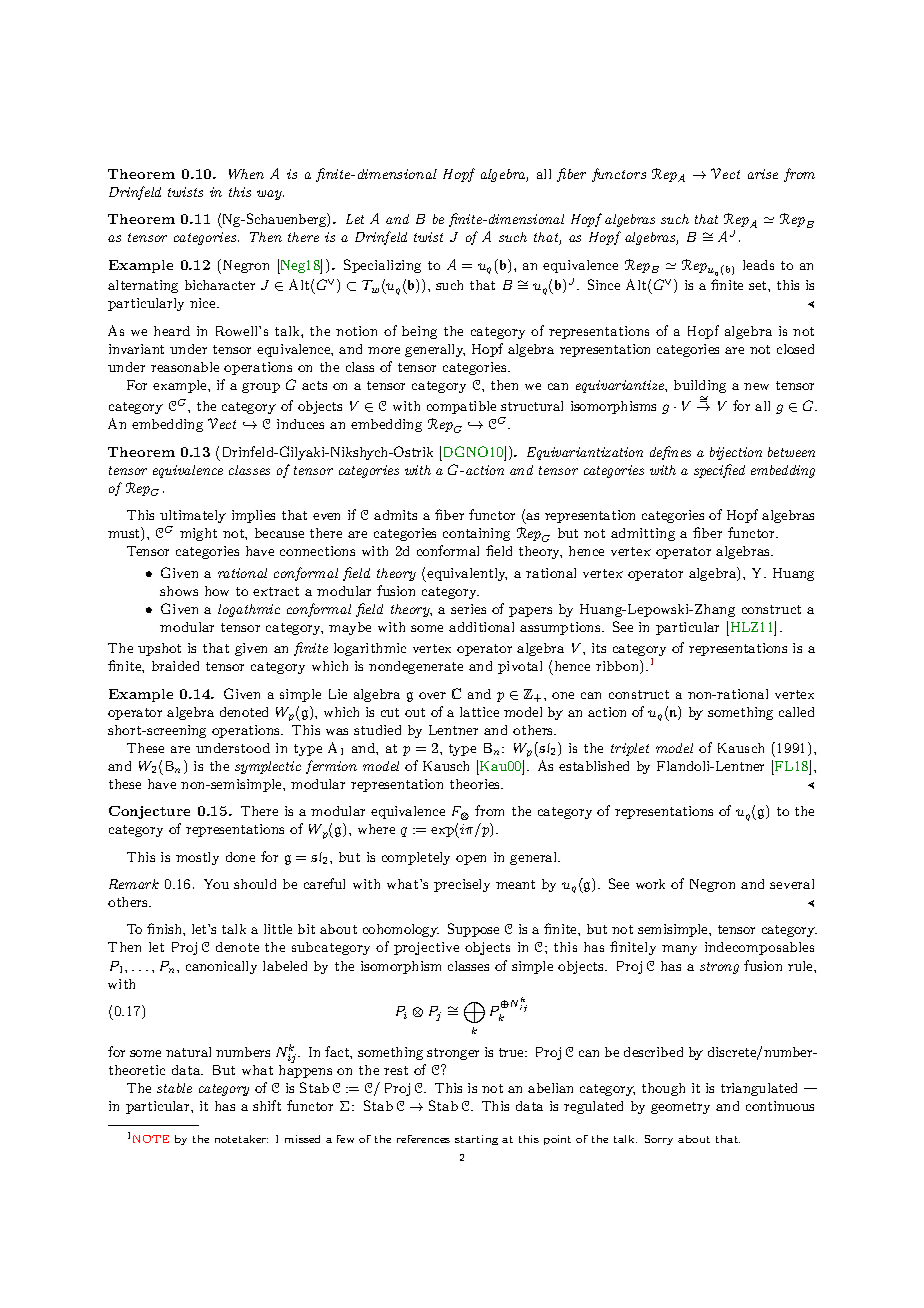 The width and height of the screenshot is (924, 1308). Describe the element at coordinates (267, 1105) in the screenshot. I see `shift` at that location.
